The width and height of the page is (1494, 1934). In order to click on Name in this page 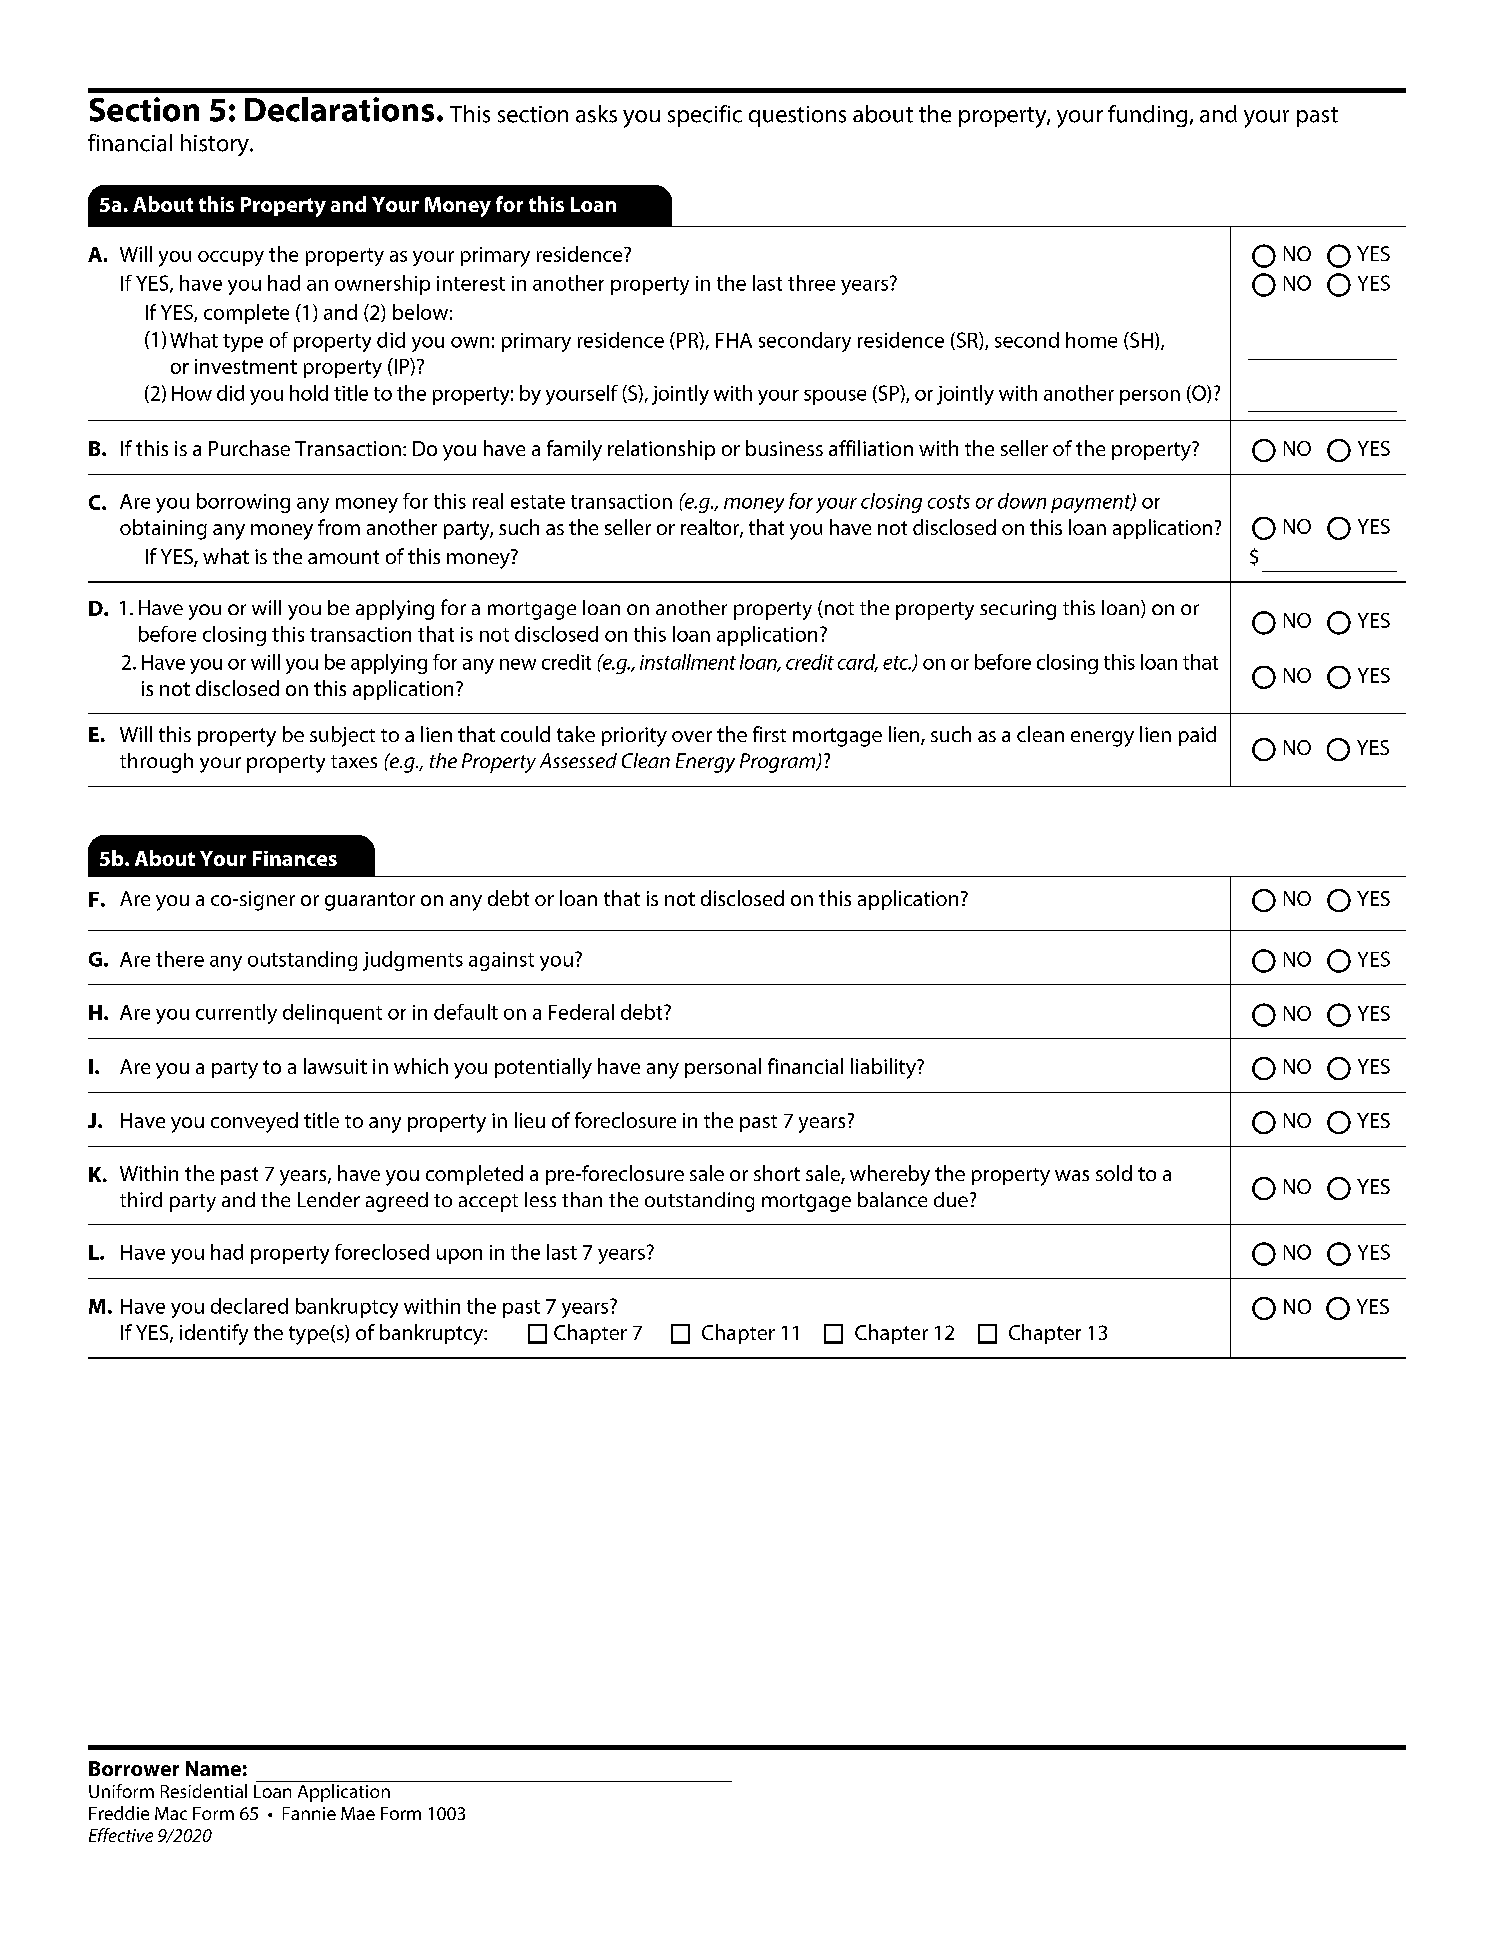, I will do `click(213, 1768)`.
